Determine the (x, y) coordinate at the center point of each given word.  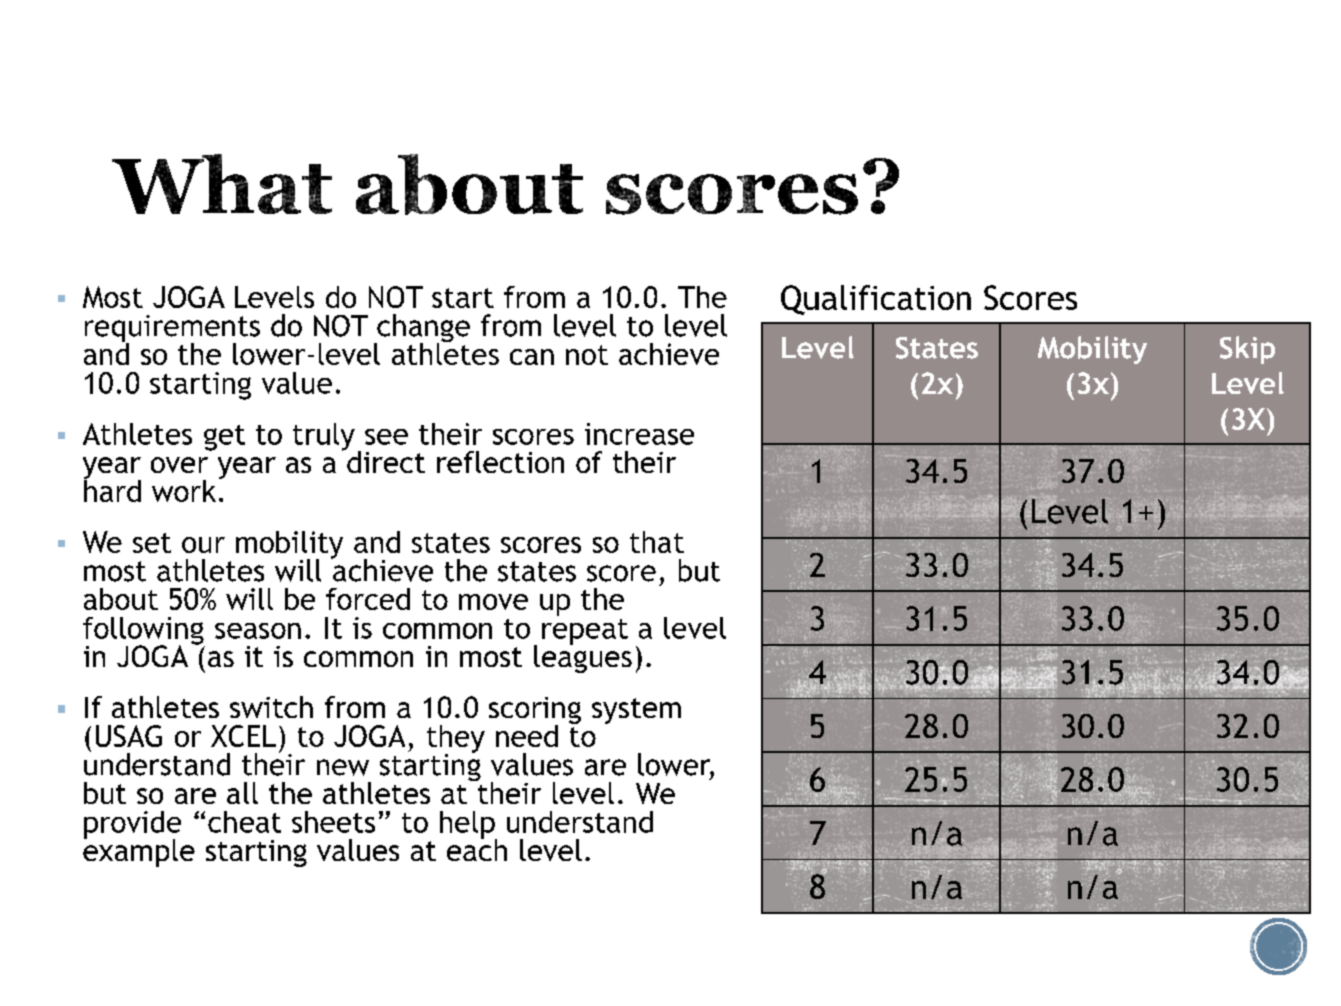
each (477, 849)
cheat (244, 822)
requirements (172, 330)
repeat (585, 632)
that (657, 542)
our (203, 545)
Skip (1247, 350)
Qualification (876, 300)
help (468, 826)
